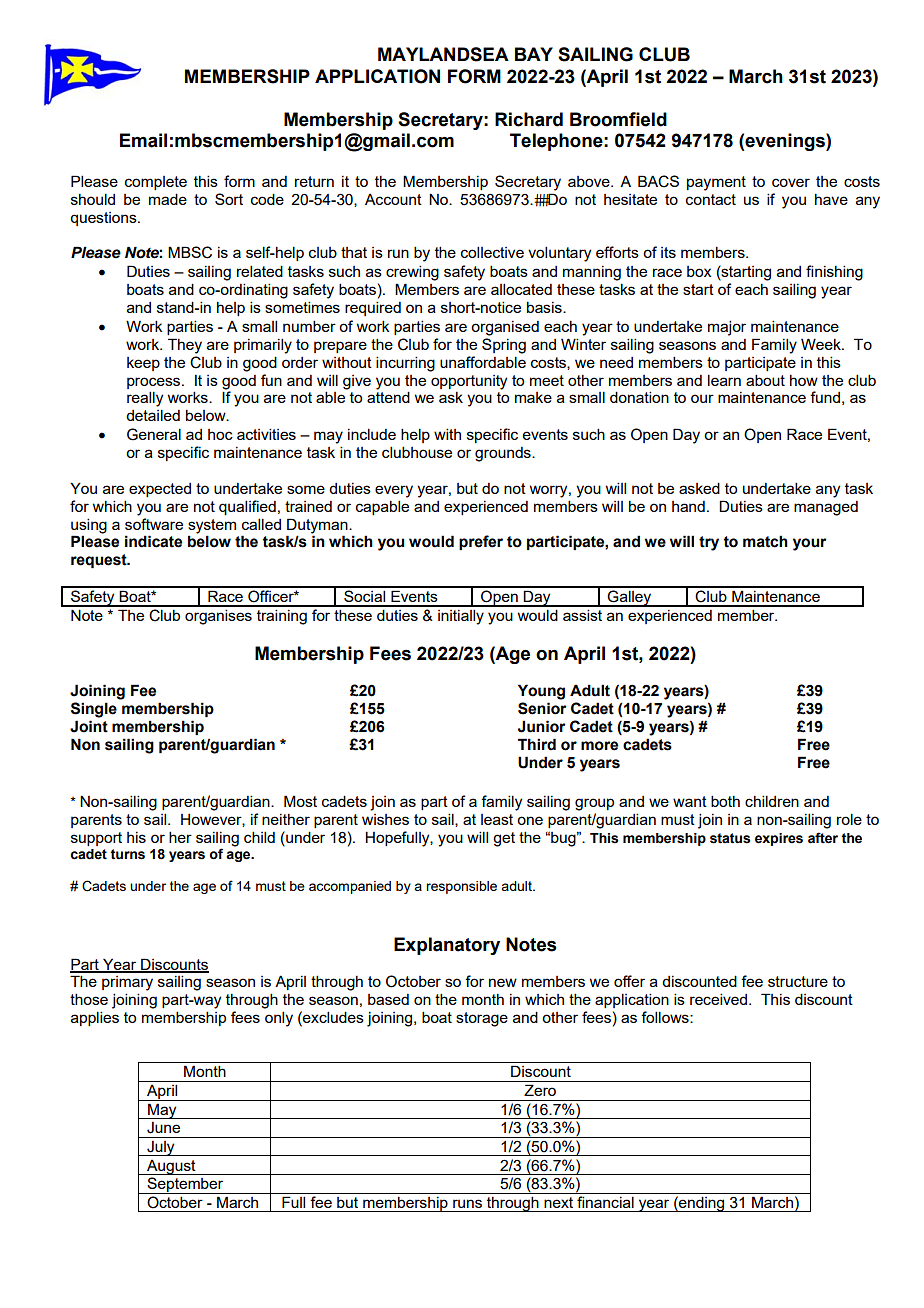  Describe the element at coordinates (765, 541) in the screenshot. I see `match` at that location.
